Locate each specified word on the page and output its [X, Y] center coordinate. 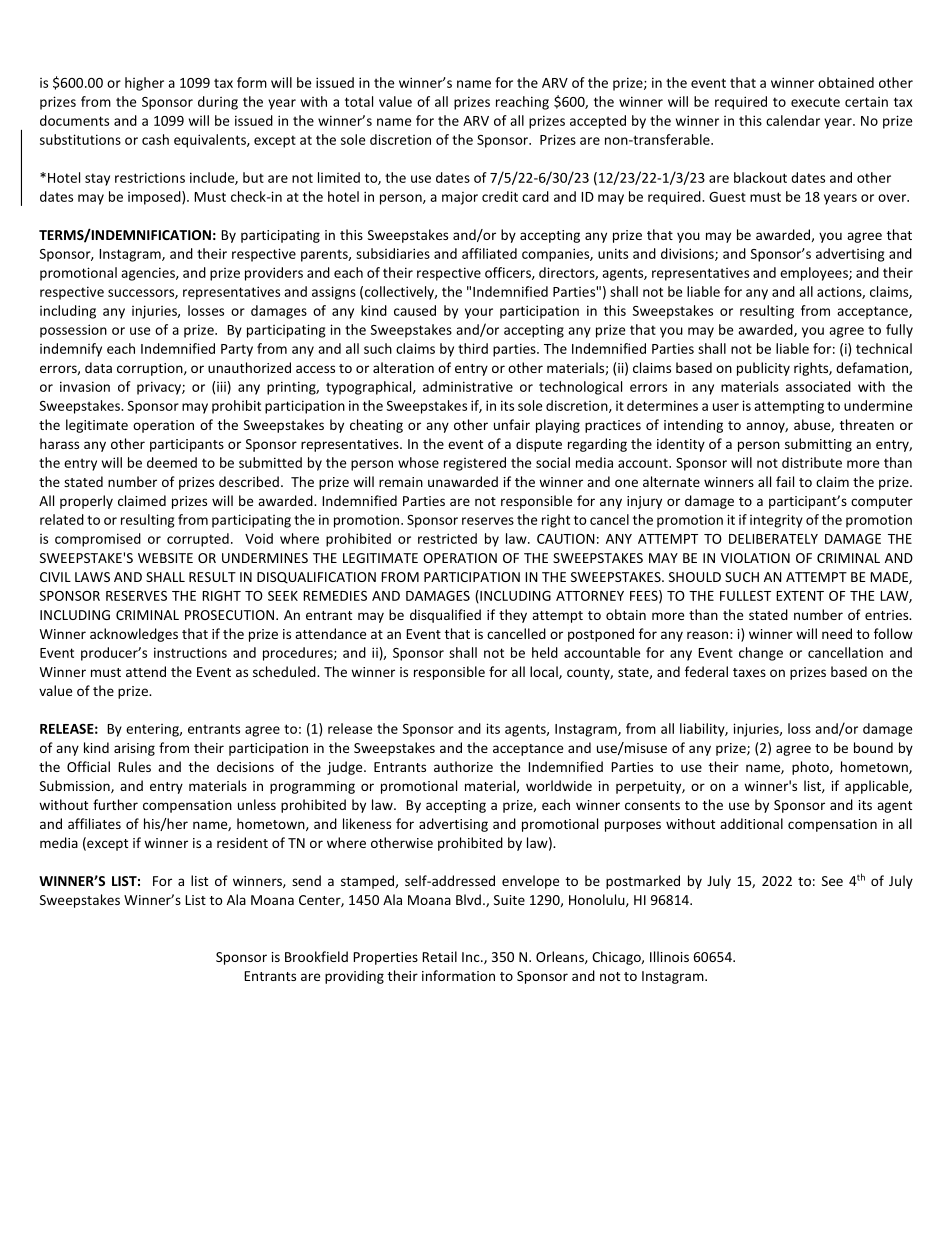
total [359, 101]
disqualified [445, 616]
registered [475, 464]
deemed [172, 462]
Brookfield [316, 956]
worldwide [559, 785]
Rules [134, 766]
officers [509, 273]
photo [811, 768]
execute [815, 102]
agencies [149, 274]
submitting [818, 445]
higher [144, 84]
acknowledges [134, 635]
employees [815, 274]
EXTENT [800, 596]
